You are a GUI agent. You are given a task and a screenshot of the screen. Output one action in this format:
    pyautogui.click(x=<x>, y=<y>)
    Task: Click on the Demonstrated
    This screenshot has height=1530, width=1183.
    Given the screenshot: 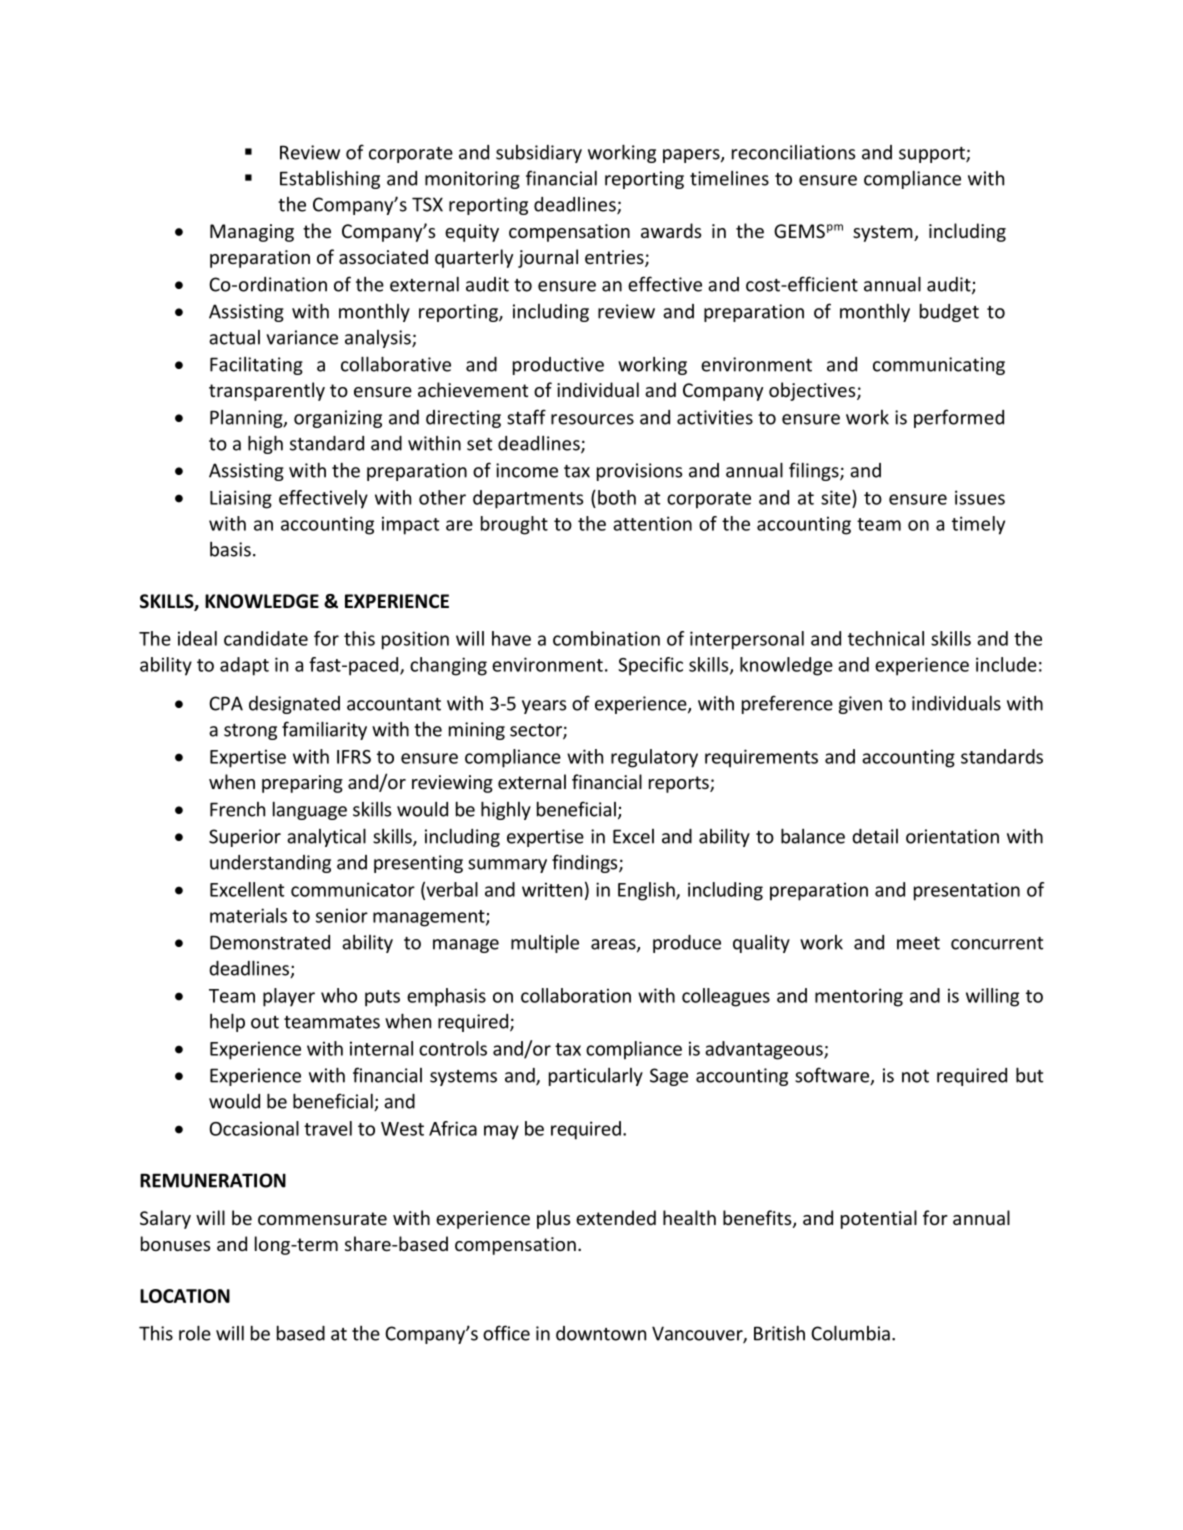 What is the action you would take?
    pyautogui.click(x=270, y=942)
